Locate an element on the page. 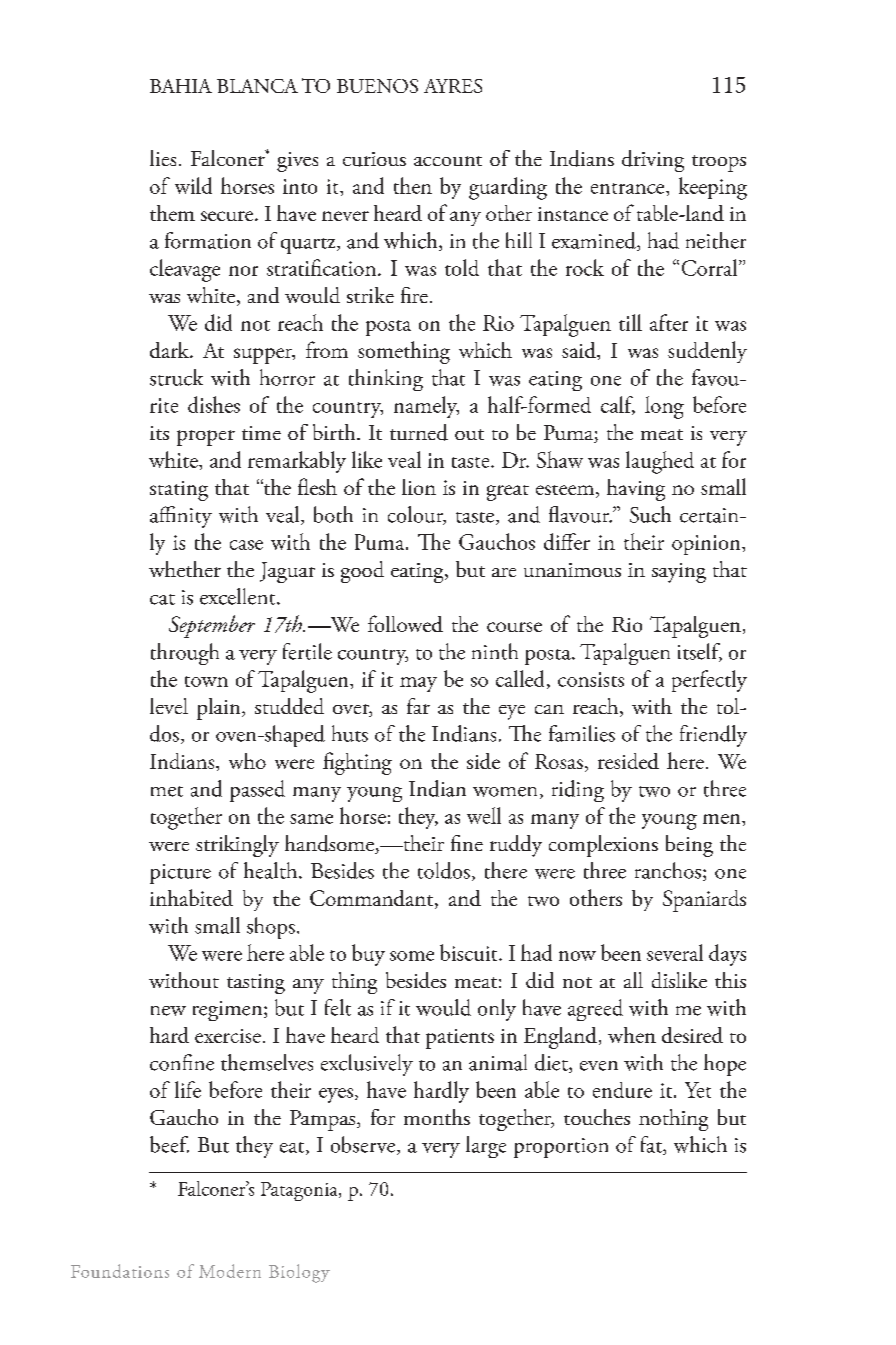  lion is located at coordinates (419, 487).
